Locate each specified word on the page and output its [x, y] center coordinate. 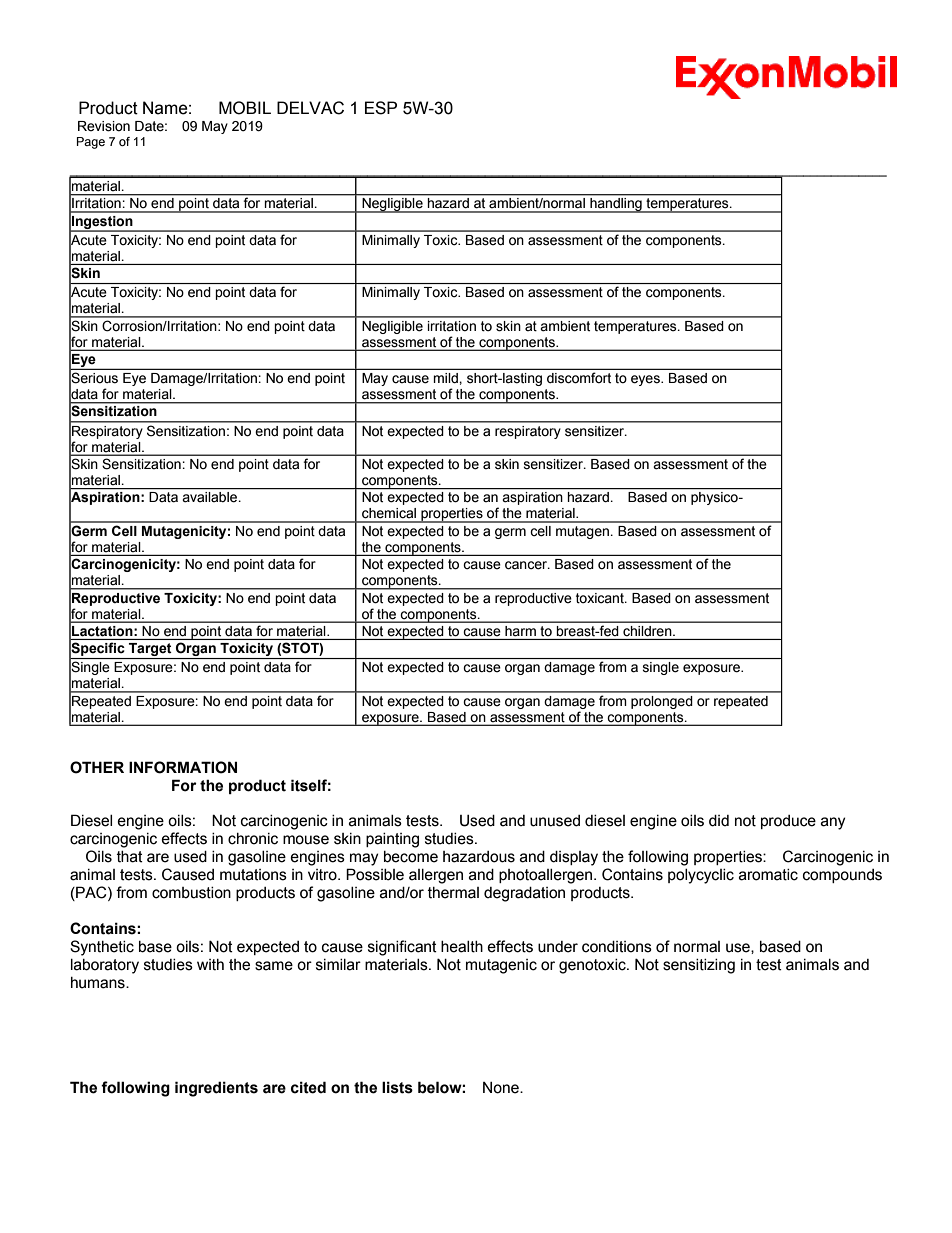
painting [392, 840]
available [211, 497]
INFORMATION [183, 767]
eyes [646, 380]
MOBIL [245, 108]
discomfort [579, 378]
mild [446, 378]
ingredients [216, 1089]
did [719, 821]
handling [616, 205]
